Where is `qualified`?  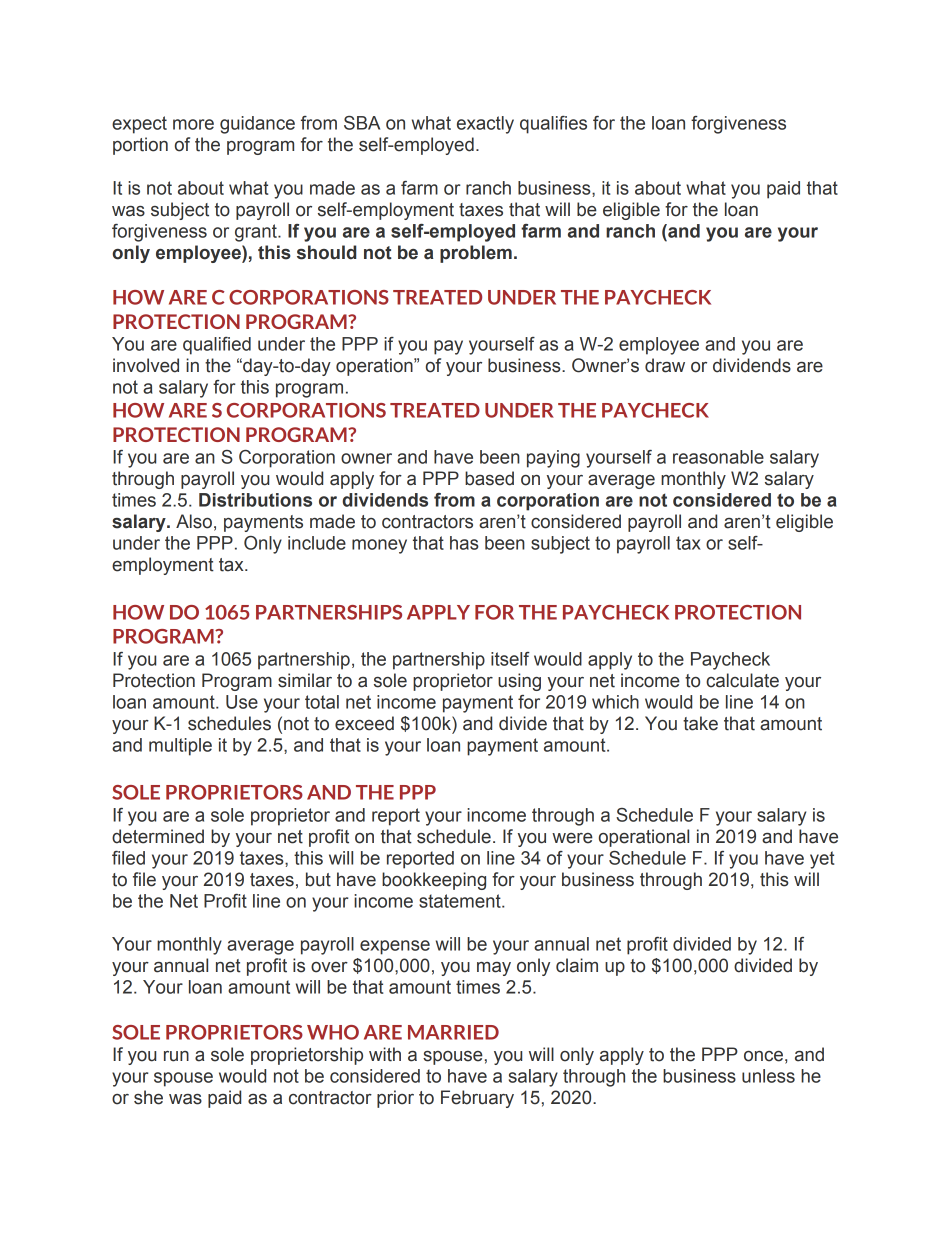 qualified is located at coordinates (217, 346).
